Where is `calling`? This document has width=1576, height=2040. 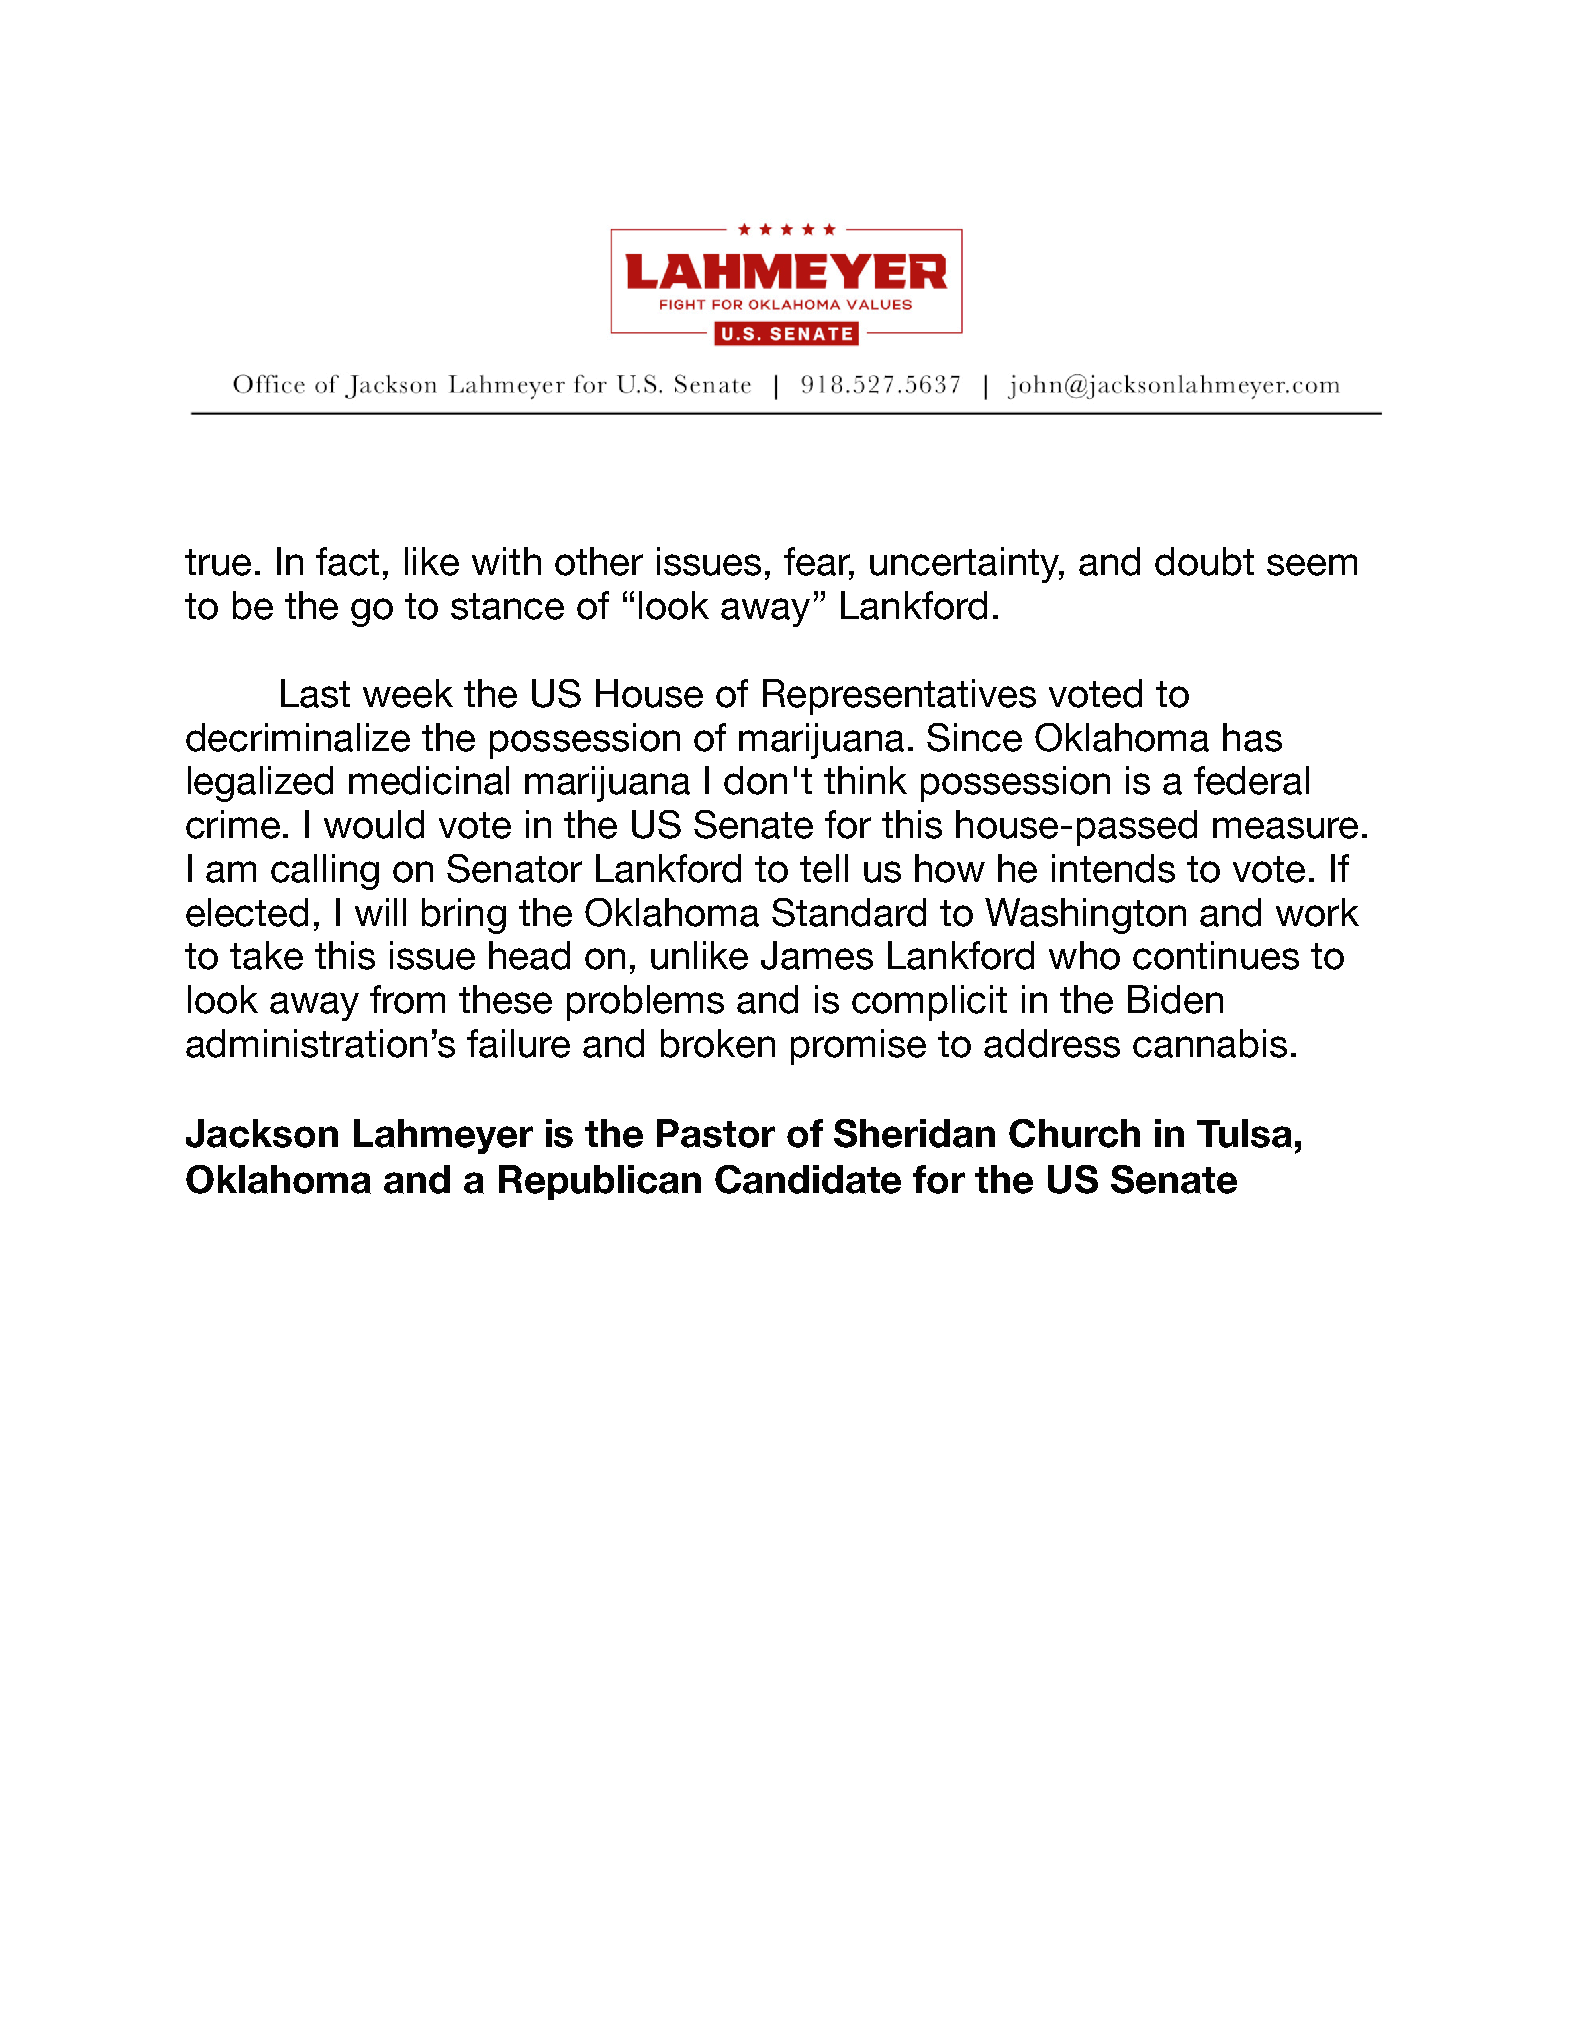 calling is located at coordinates (325, 872).
